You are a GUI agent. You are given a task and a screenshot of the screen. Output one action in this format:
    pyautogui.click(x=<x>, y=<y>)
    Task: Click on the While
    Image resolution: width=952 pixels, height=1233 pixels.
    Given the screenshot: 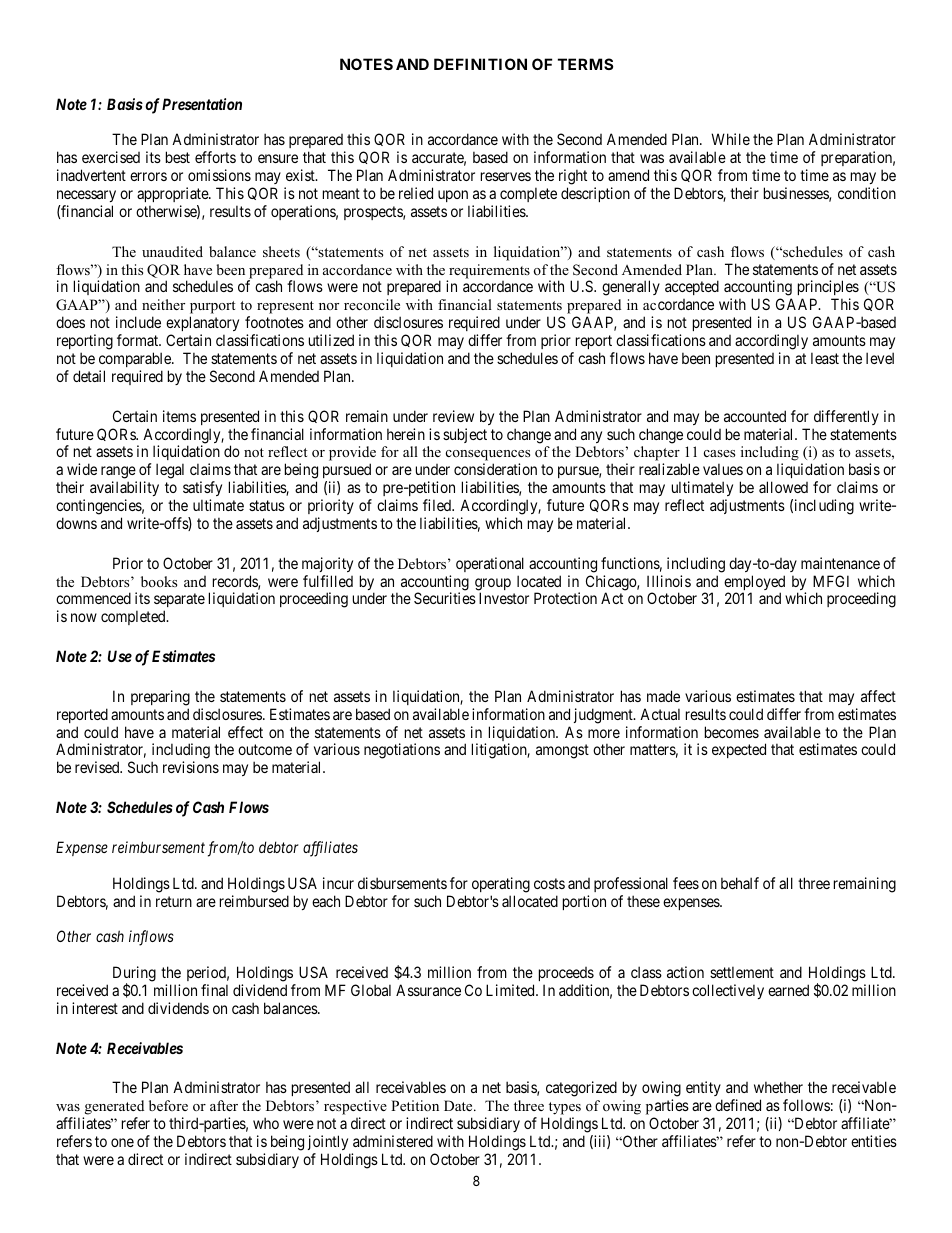 What is the action you would take?
    pyautogui.click(x=730, y=139)
